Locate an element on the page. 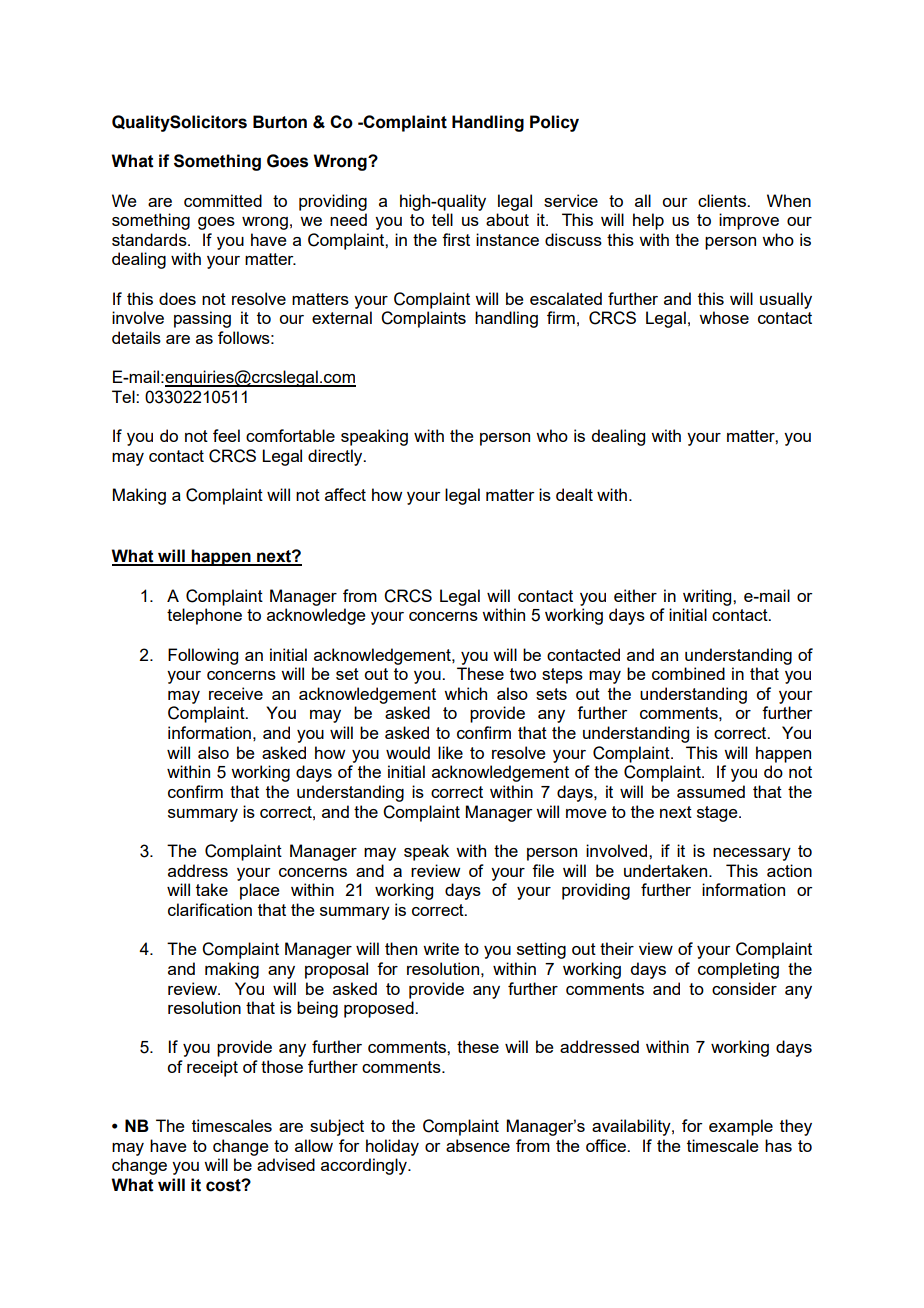 The height and width of the page is (1308, 924). which is located at coordinates (465, 693).
